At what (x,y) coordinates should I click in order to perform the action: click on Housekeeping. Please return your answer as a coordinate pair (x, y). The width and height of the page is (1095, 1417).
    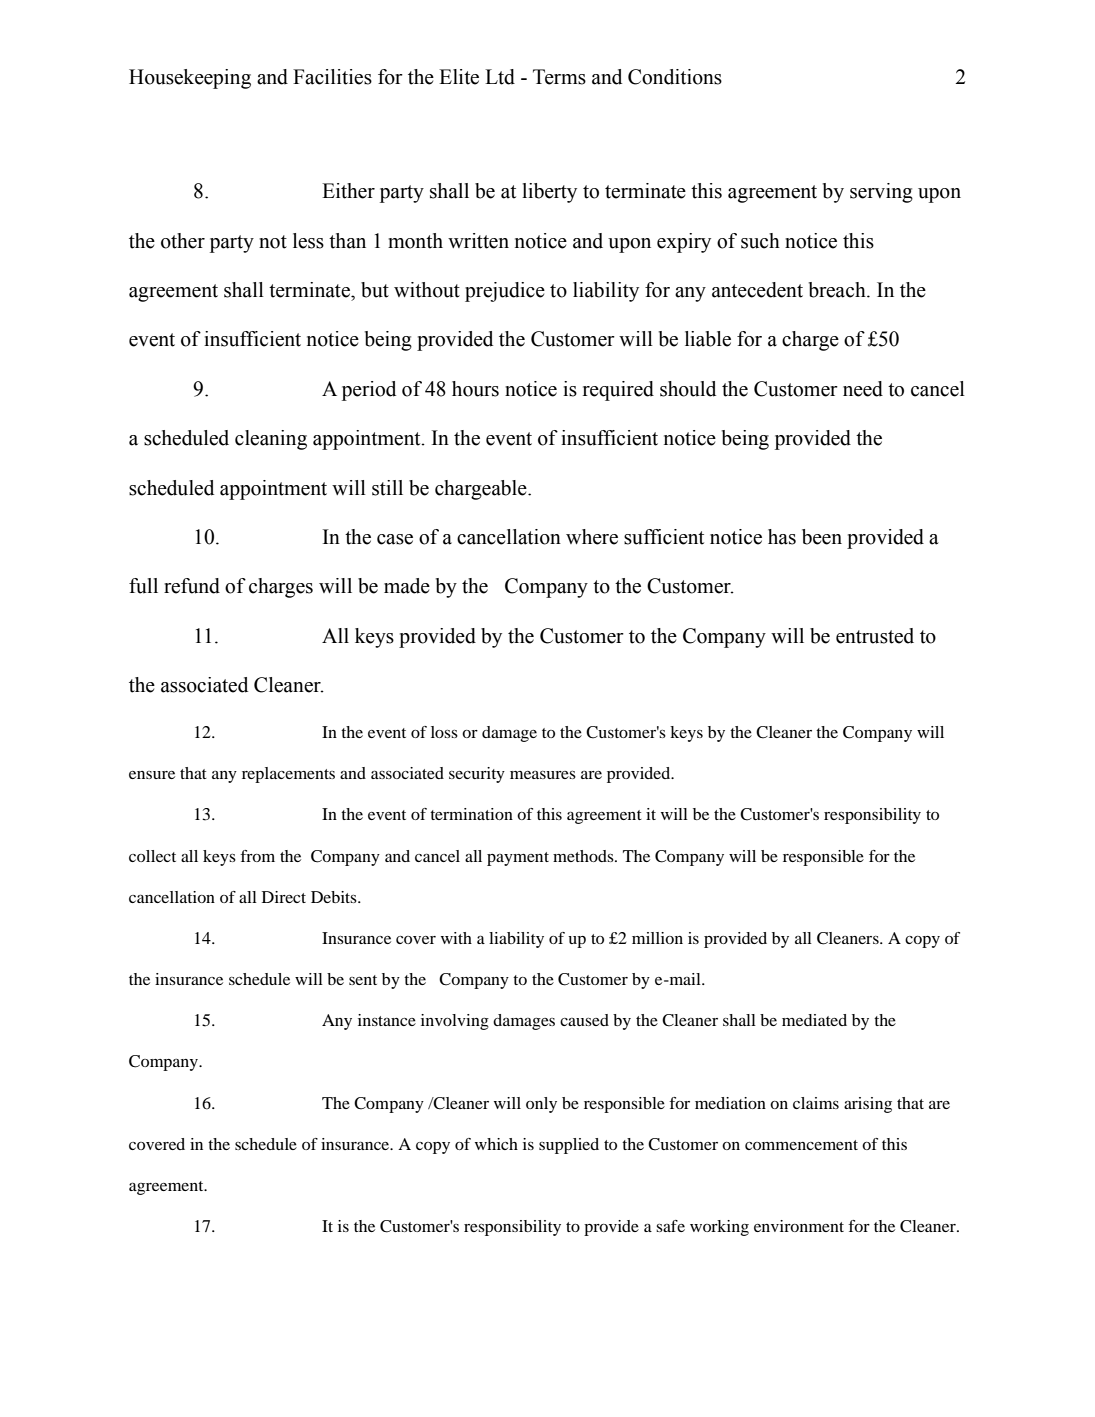
    Looking at the image, I should click on (190, 79).
